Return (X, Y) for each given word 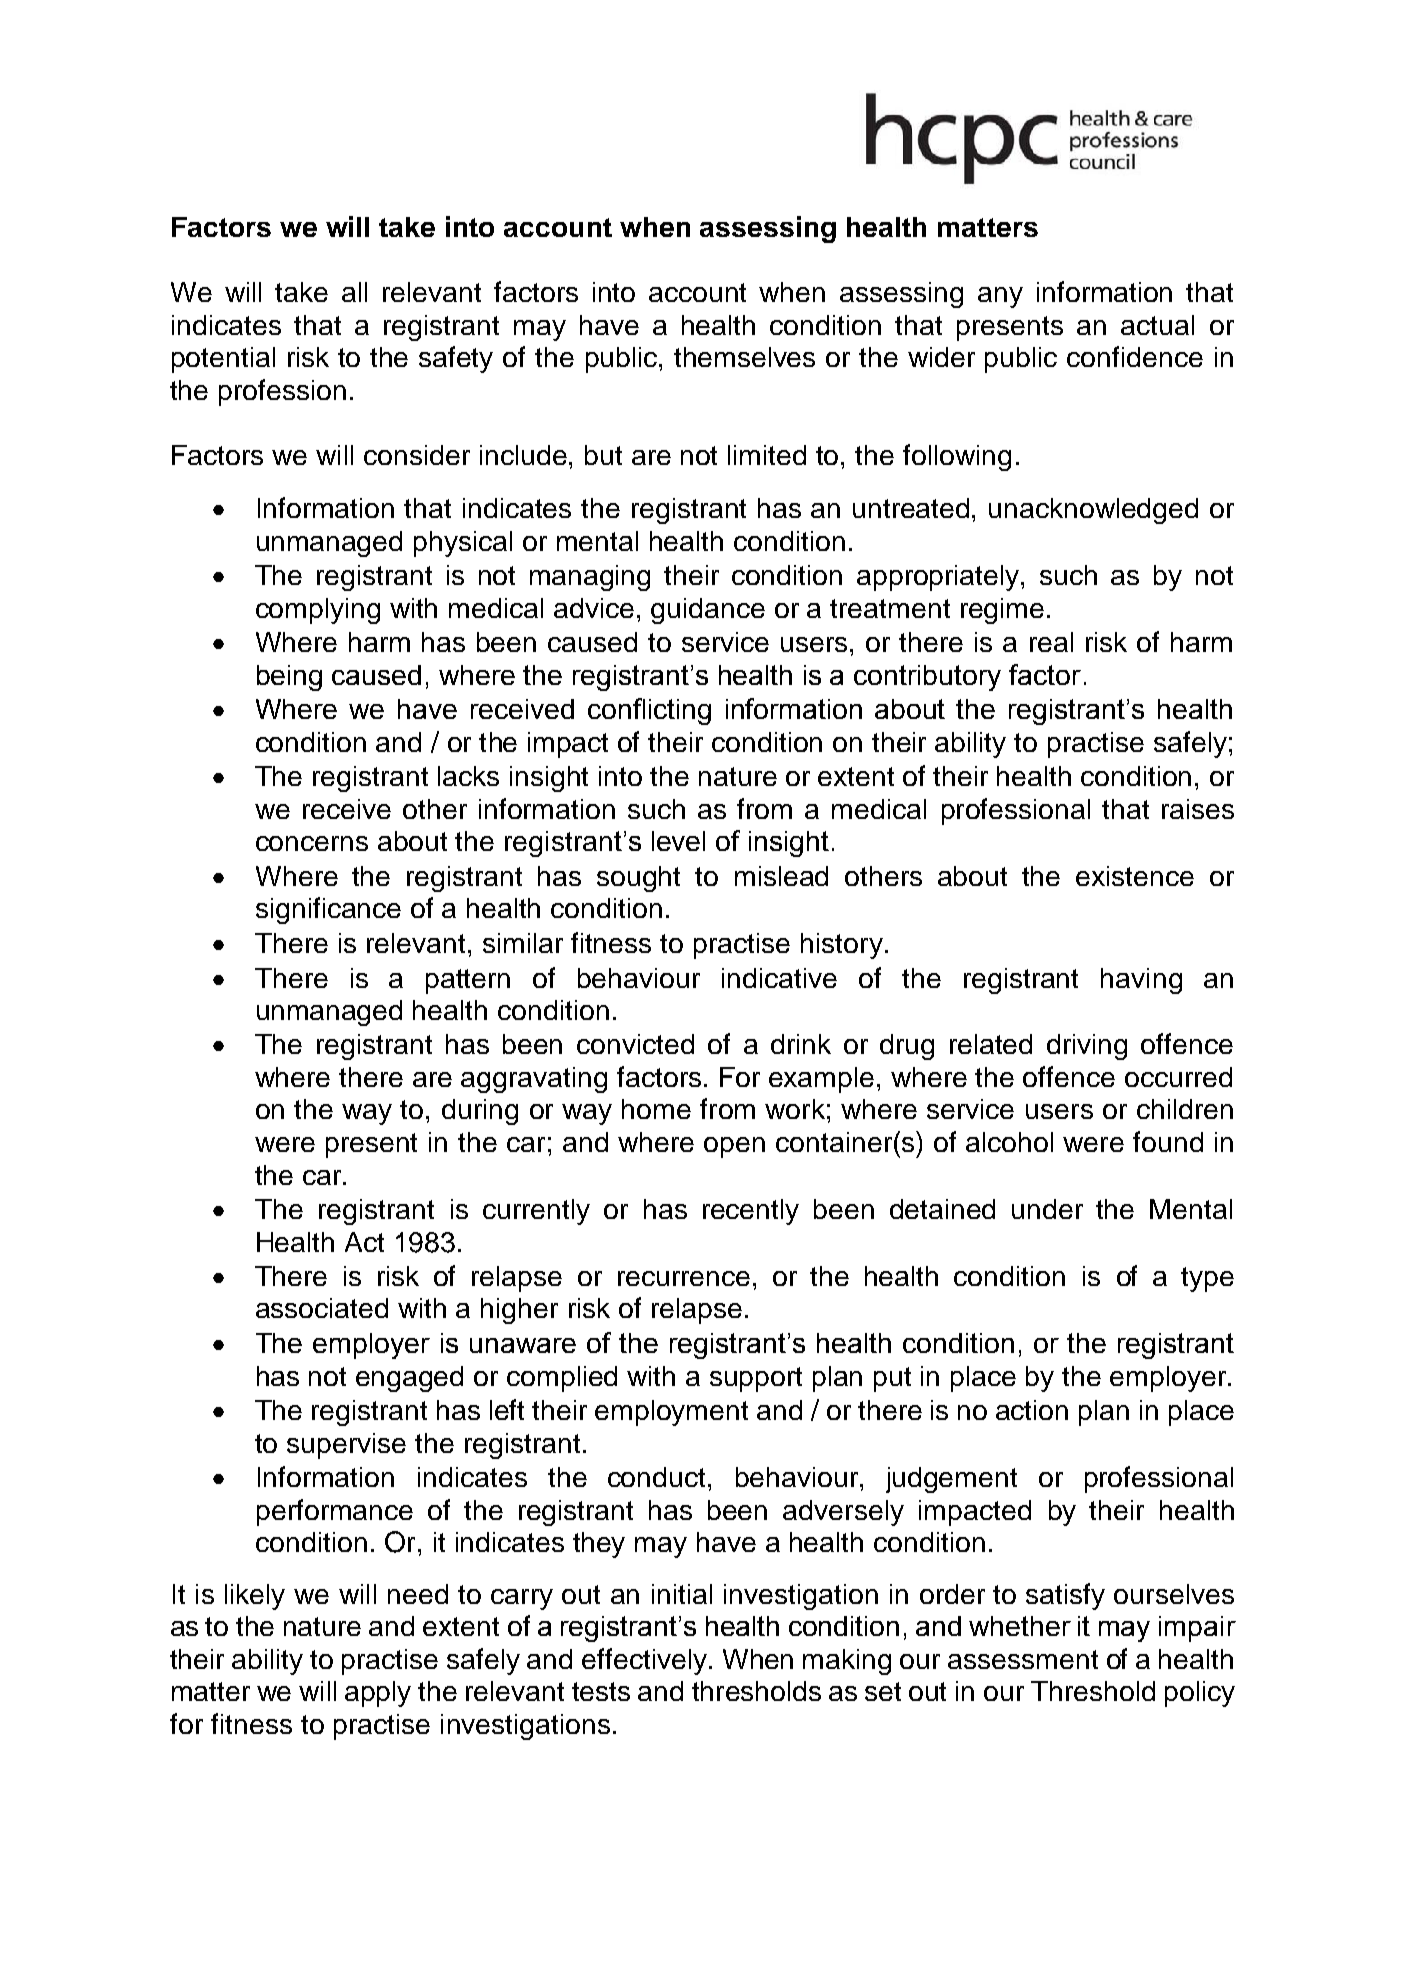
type (1207, 1279)
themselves (744, 357)
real (1051, 642)
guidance (708, 611)
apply (378, 1694)
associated (322, 1308)
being (289, 678)
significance (328, 910)
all (354, 292)
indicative (779, 978)
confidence (1135, 356)
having (1141, 981)
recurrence (684, 1278)
